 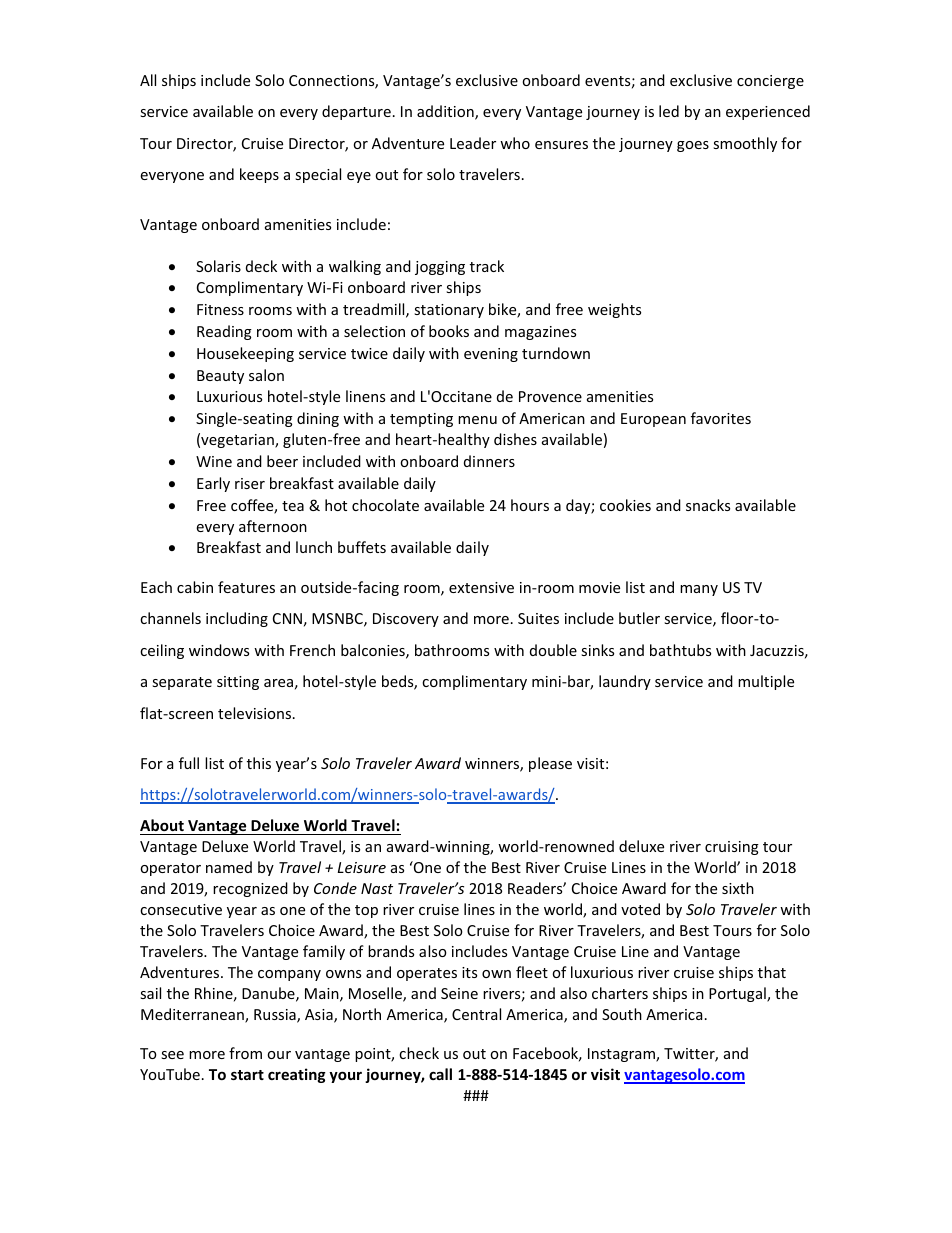 I want to click on led, so click(x=669, y=111).
